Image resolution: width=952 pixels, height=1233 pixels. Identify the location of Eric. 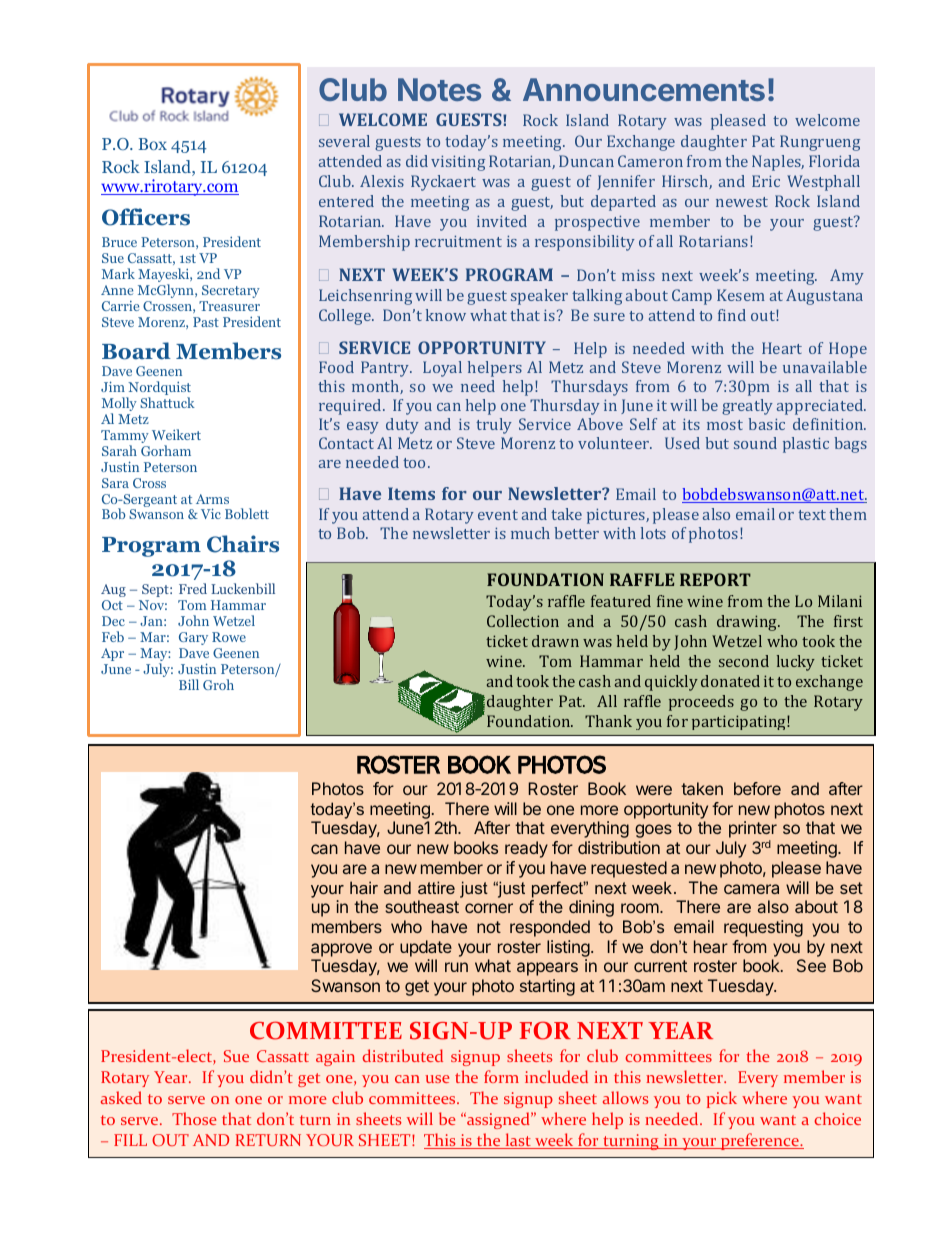
(766, 181).
